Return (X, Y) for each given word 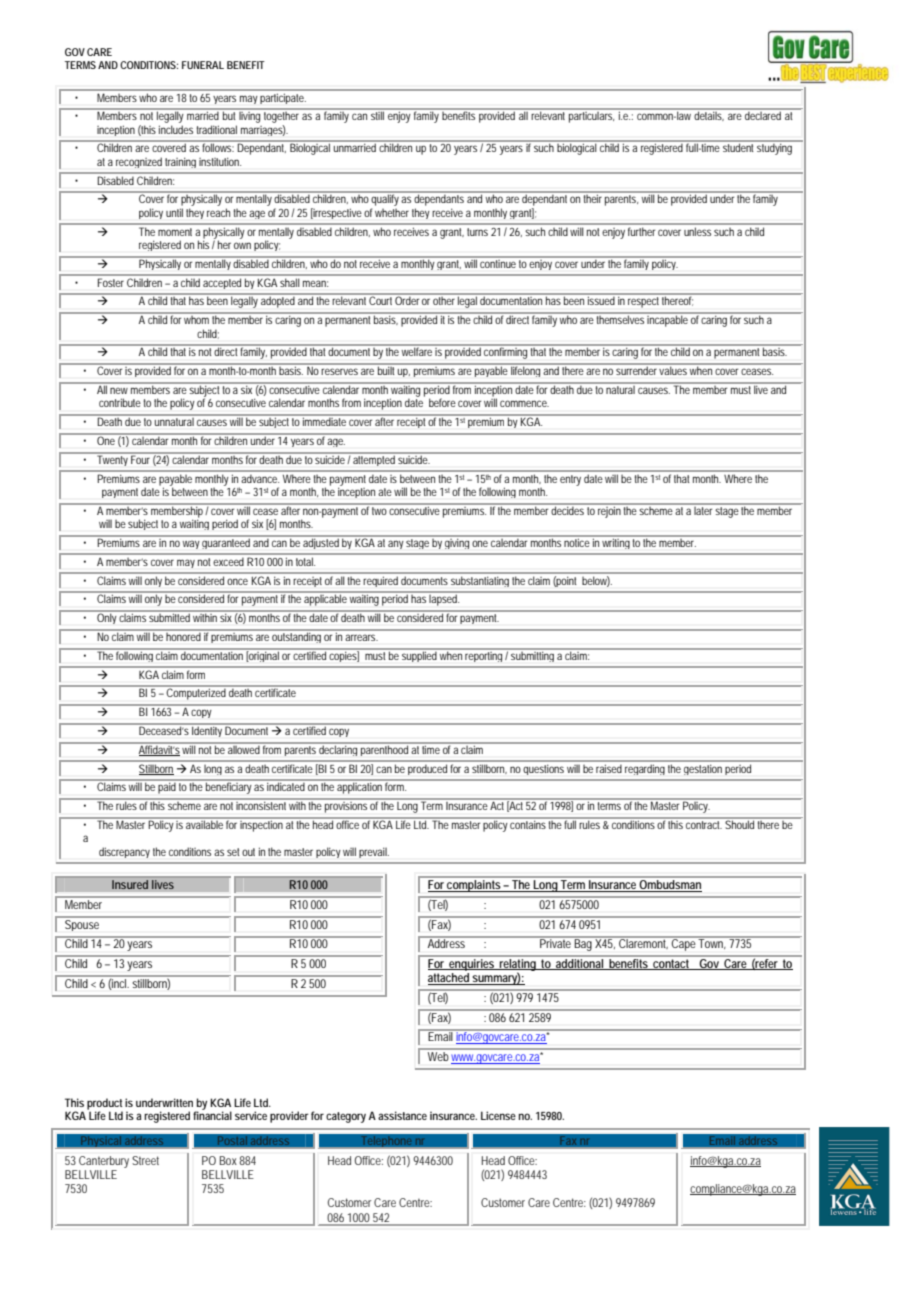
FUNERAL (203, 65)
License (498, 1115)
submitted (170, 616)
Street (145, 1160)
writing (616, 544)
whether (392, 213)
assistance (402, 1115)
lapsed (444, 600)
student (738, 148)
